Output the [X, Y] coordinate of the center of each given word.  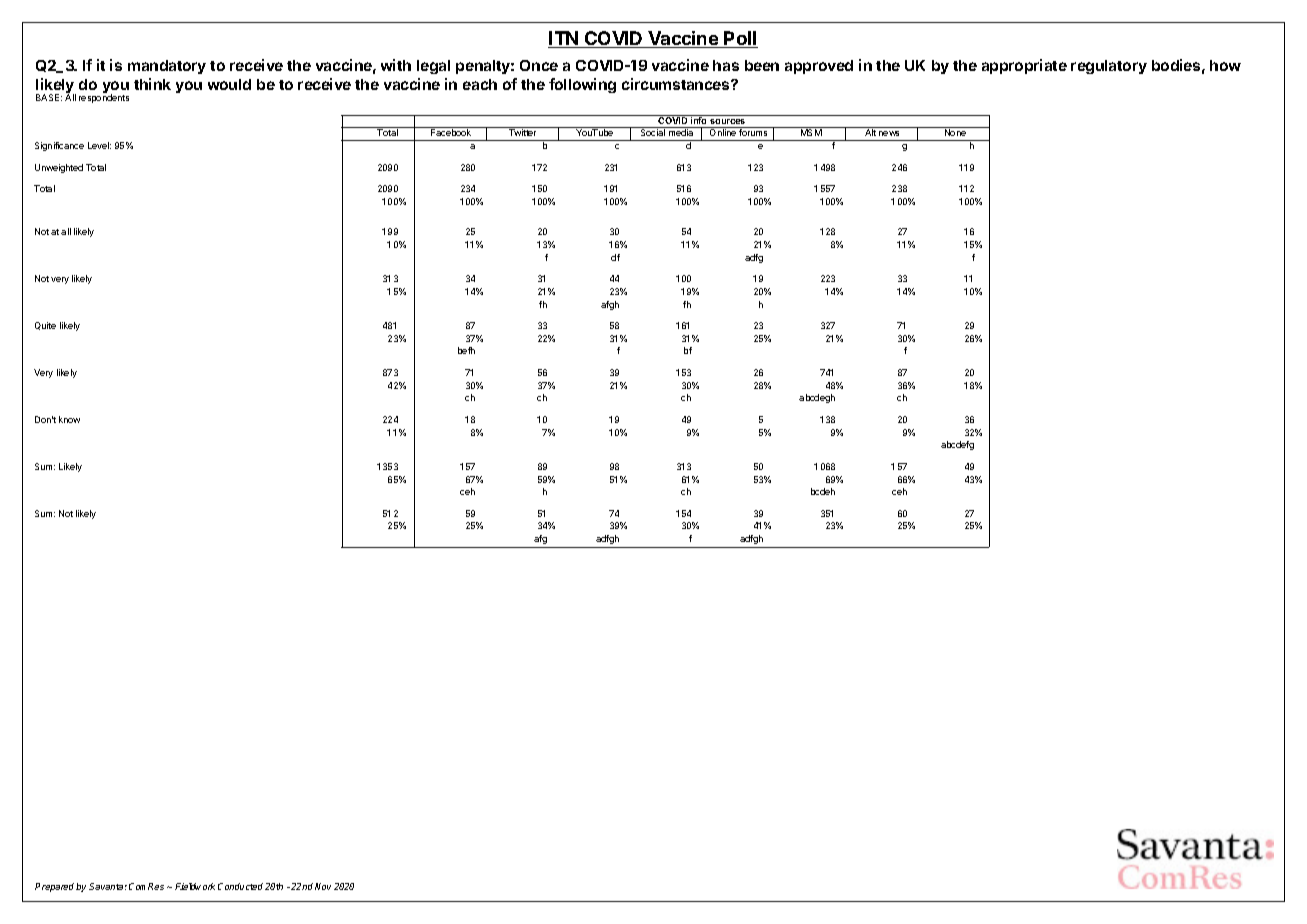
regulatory [1109, 67]
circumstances [677, 84]
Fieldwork [195, 886]
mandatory [167, 67]
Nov [323, 886]
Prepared [56, 887]
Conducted [240, 886]
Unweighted [59, 168]
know [69, 419]
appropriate [1024, 66]
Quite [45, 326]
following [582, 85]
